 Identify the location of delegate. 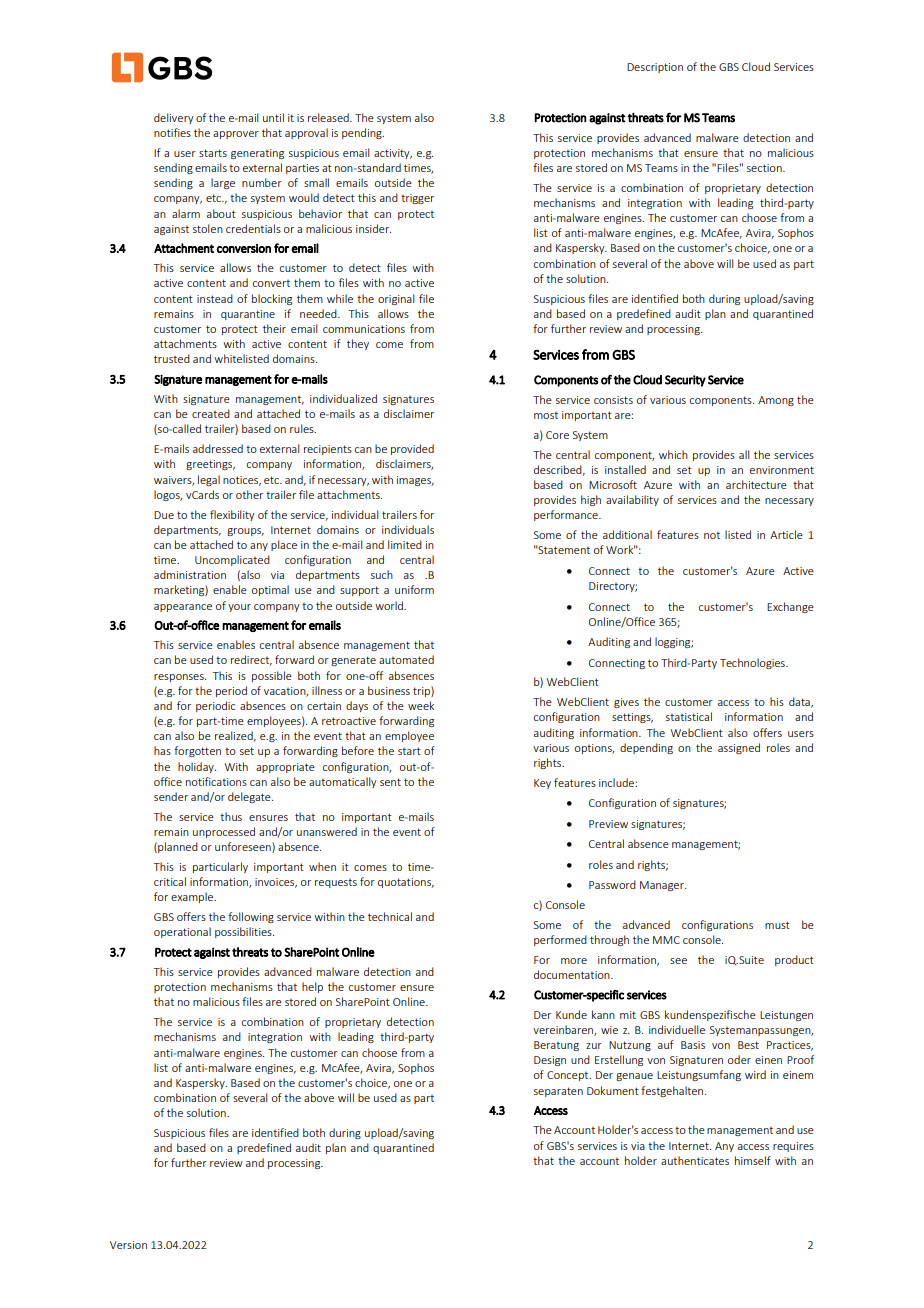
(250, 797).
